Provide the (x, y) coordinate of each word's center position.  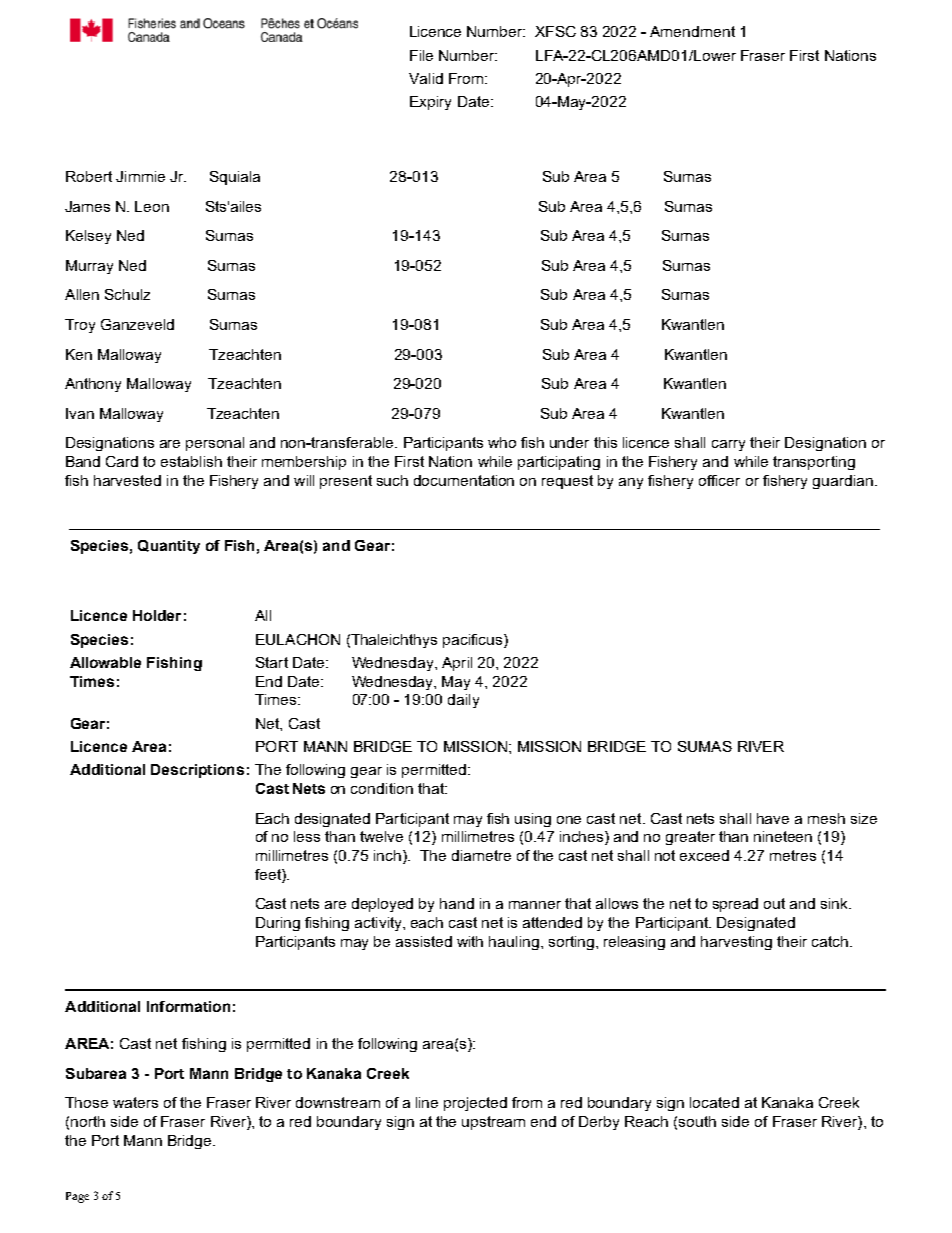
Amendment (692, 31)
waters (135, 1102)
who (502, 442)
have (773, 818)
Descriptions (197, 771)
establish (191, 461)
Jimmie (140, 176)
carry (728, 445)
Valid (426, 78)
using (533, 820)
